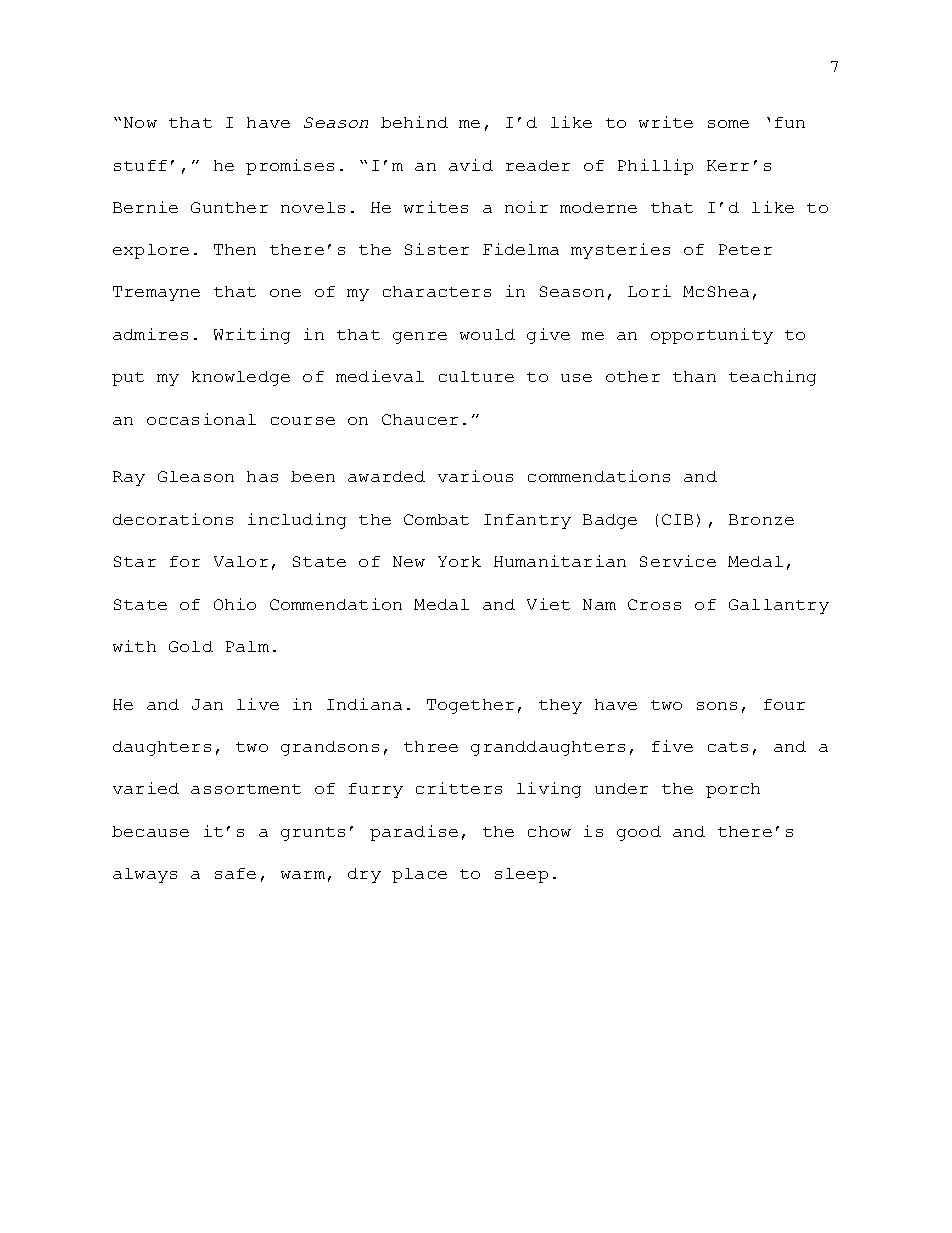 Image resolution: width=952 pixels, height=1233 pixels. Describe the element at coordinates (196, 476) in the document. I see `Gleason` at that location.
